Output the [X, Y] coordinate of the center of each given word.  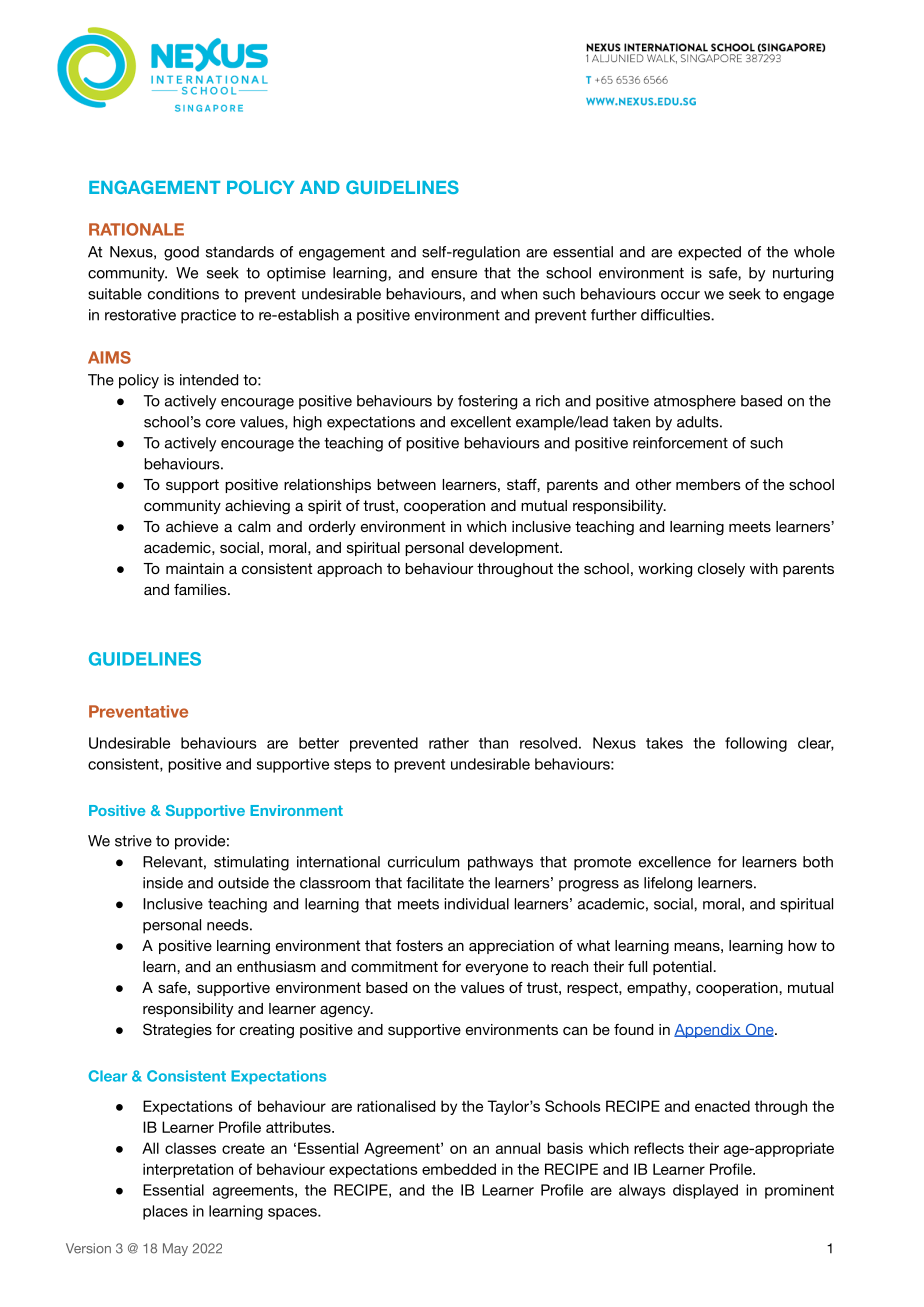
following [756, 744]
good [181, 253]
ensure [454, 274]
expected [709, 253]
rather [449, 743]
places [165, 1212]
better [319, 743]
